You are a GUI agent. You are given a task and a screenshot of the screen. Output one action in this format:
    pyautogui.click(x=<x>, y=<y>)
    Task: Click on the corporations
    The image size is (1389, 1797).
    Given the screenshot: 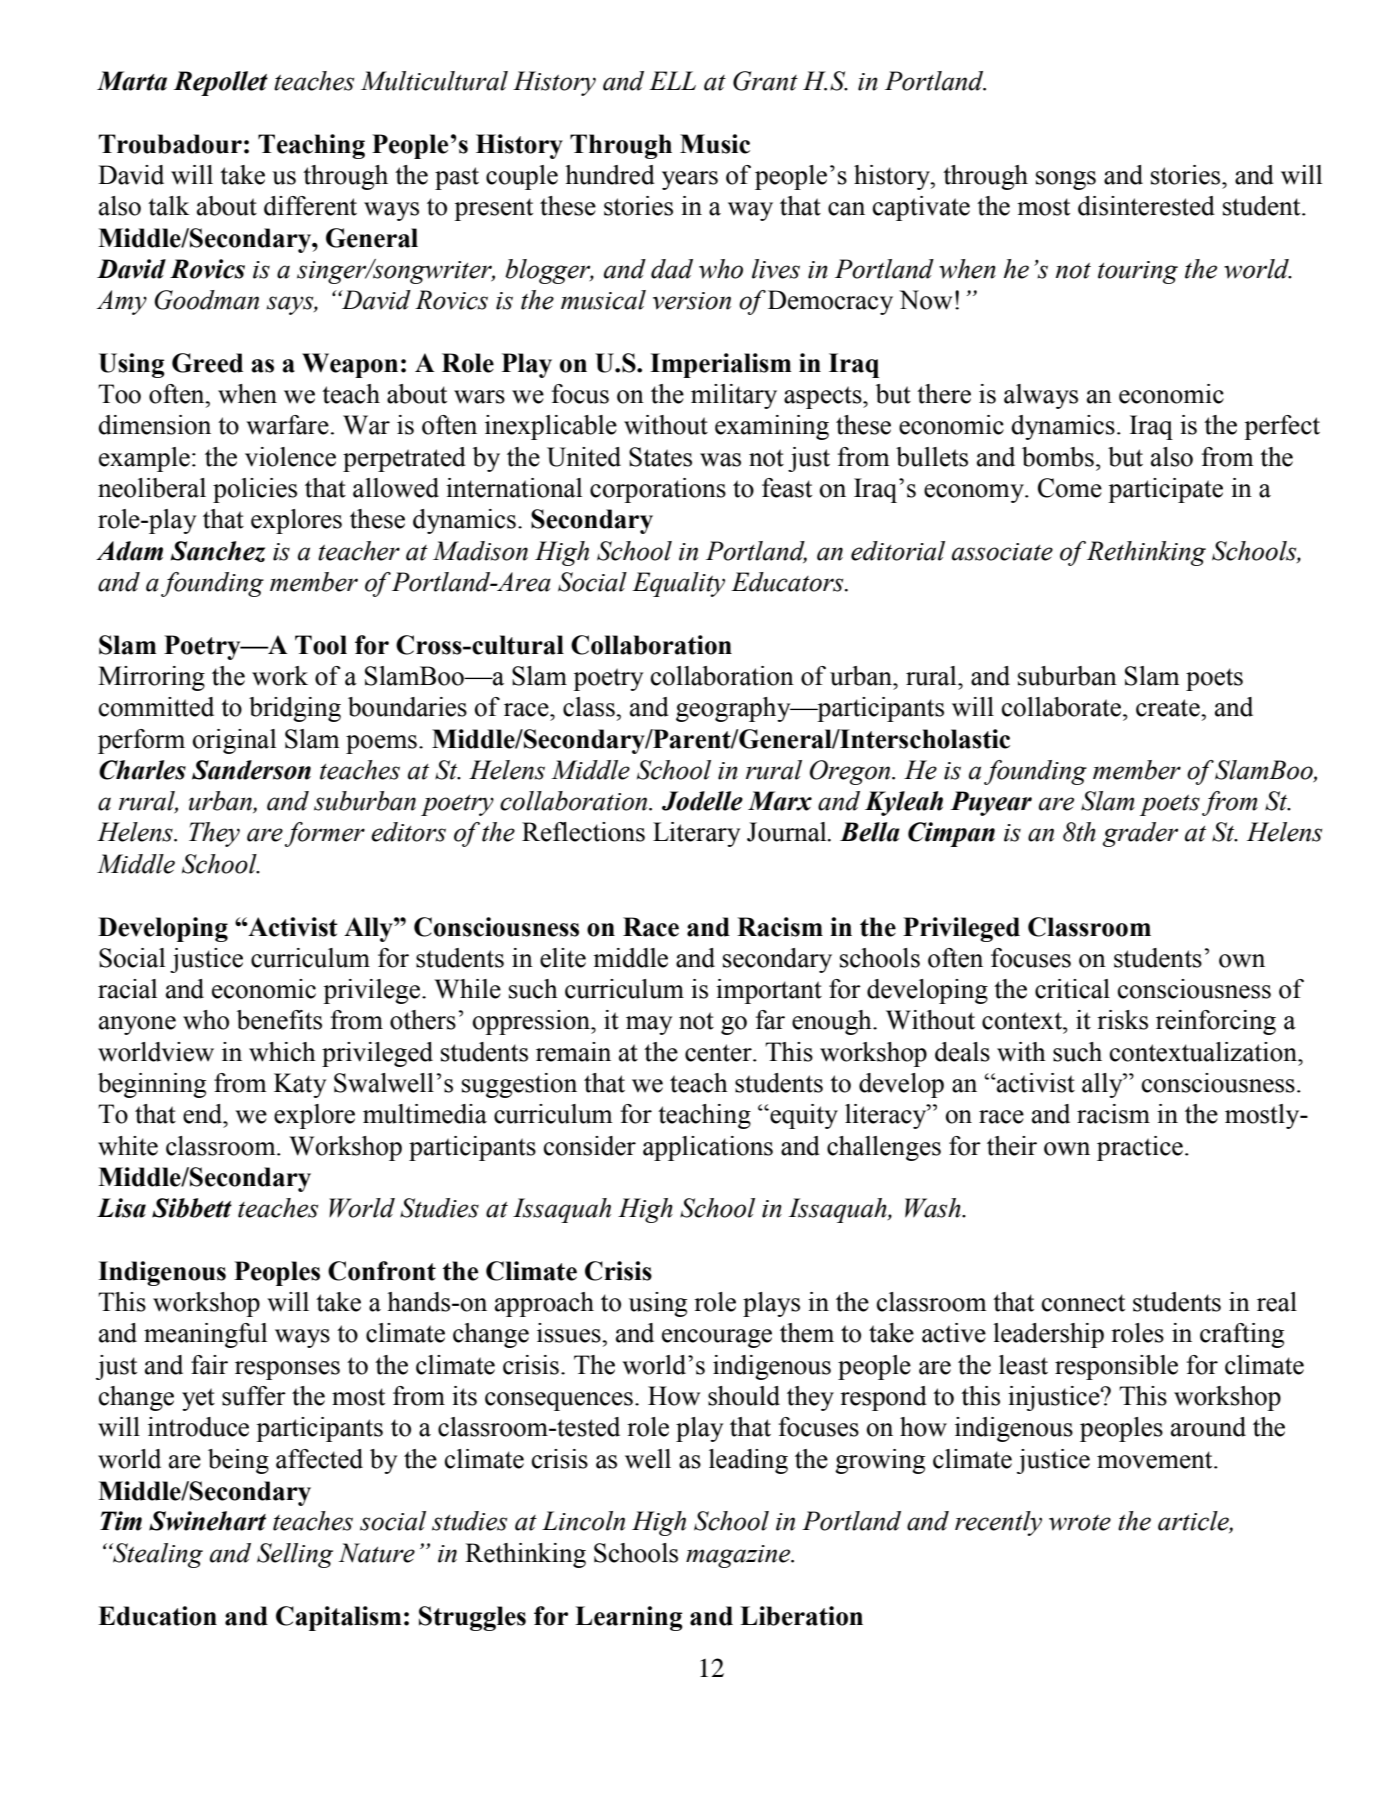 What is the action you would take?
    pyautogui.click(x=658, y=490)
